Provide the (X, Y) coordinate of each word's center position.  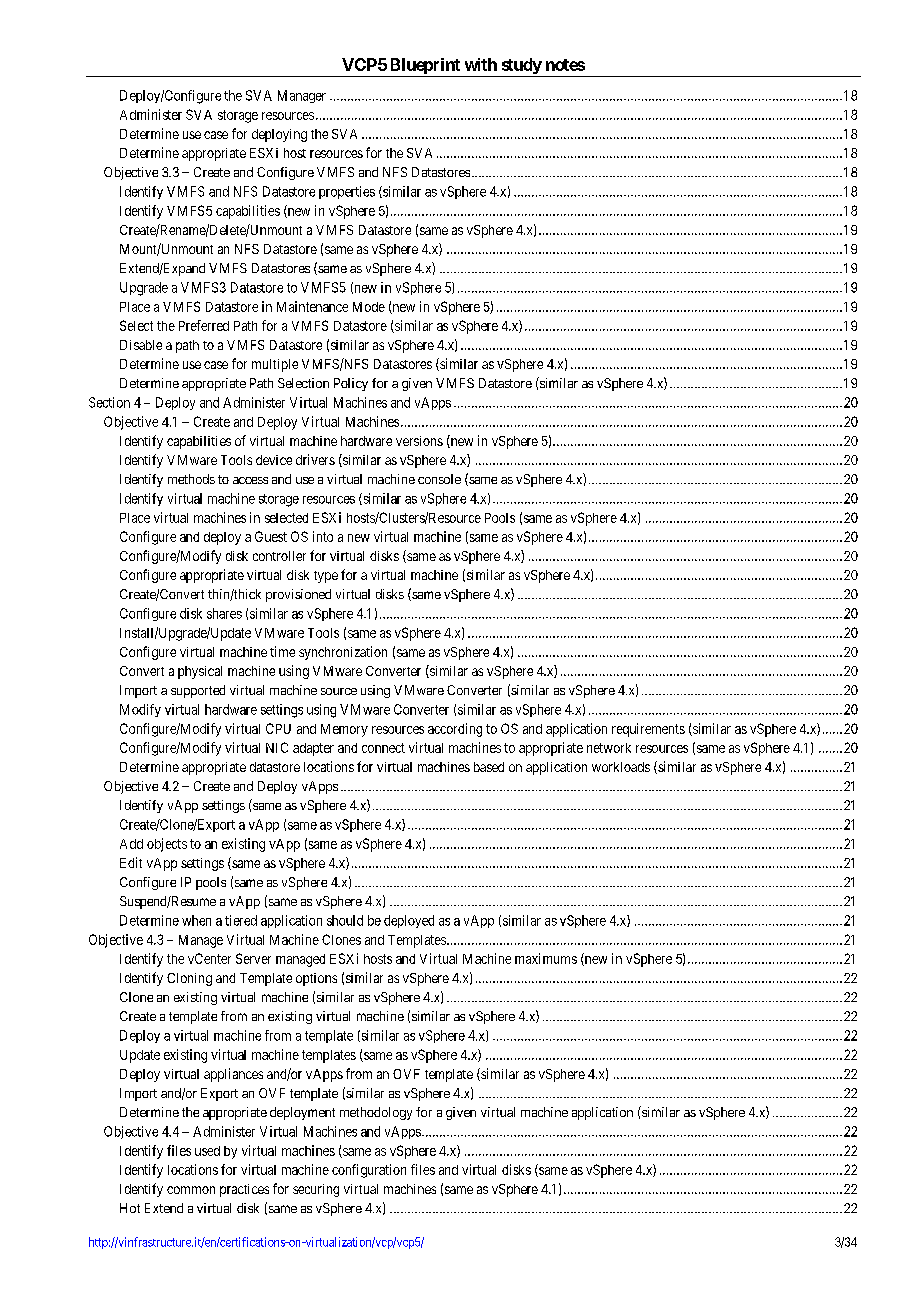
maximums (546, 958)
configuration (369, 1171)
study (521, 67)
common (191, 1190)
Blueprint (424, 67)
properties (347, 192)
